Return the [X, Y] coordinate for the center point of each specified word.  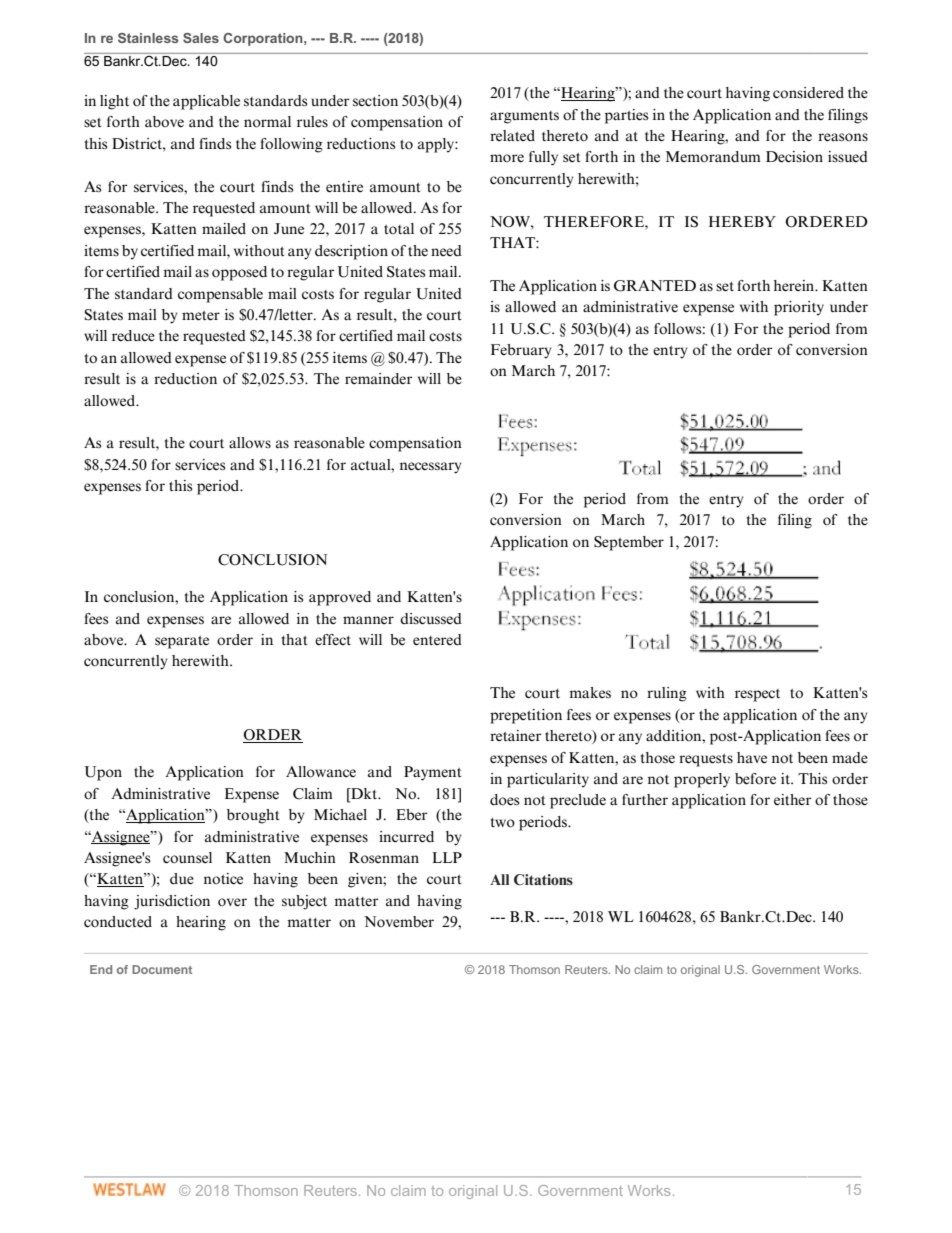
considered [808, 93]
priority [799, 308]
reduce [133, 336]
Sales [201, 38]
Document [162, 969]
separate [182, 642]
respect [757, 695]
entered [437, 640]
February [521, 351]
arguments [524, 117]
